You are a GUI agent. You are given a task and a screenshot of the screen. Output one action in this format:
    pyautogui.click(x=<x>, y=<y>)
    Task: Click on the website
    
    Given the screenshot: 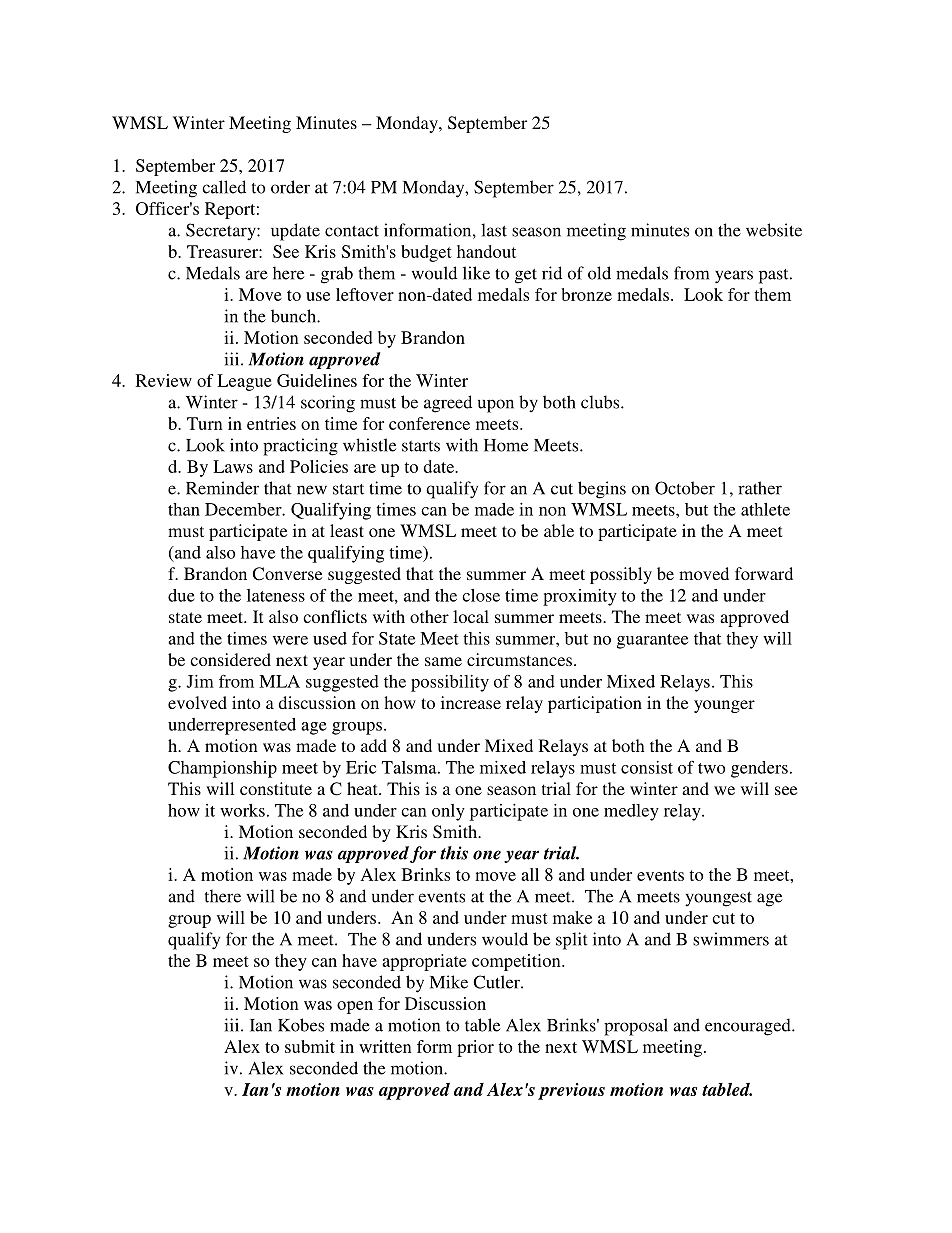 What is the action you would take?
    pyautogui.click(x=774, y=230)
